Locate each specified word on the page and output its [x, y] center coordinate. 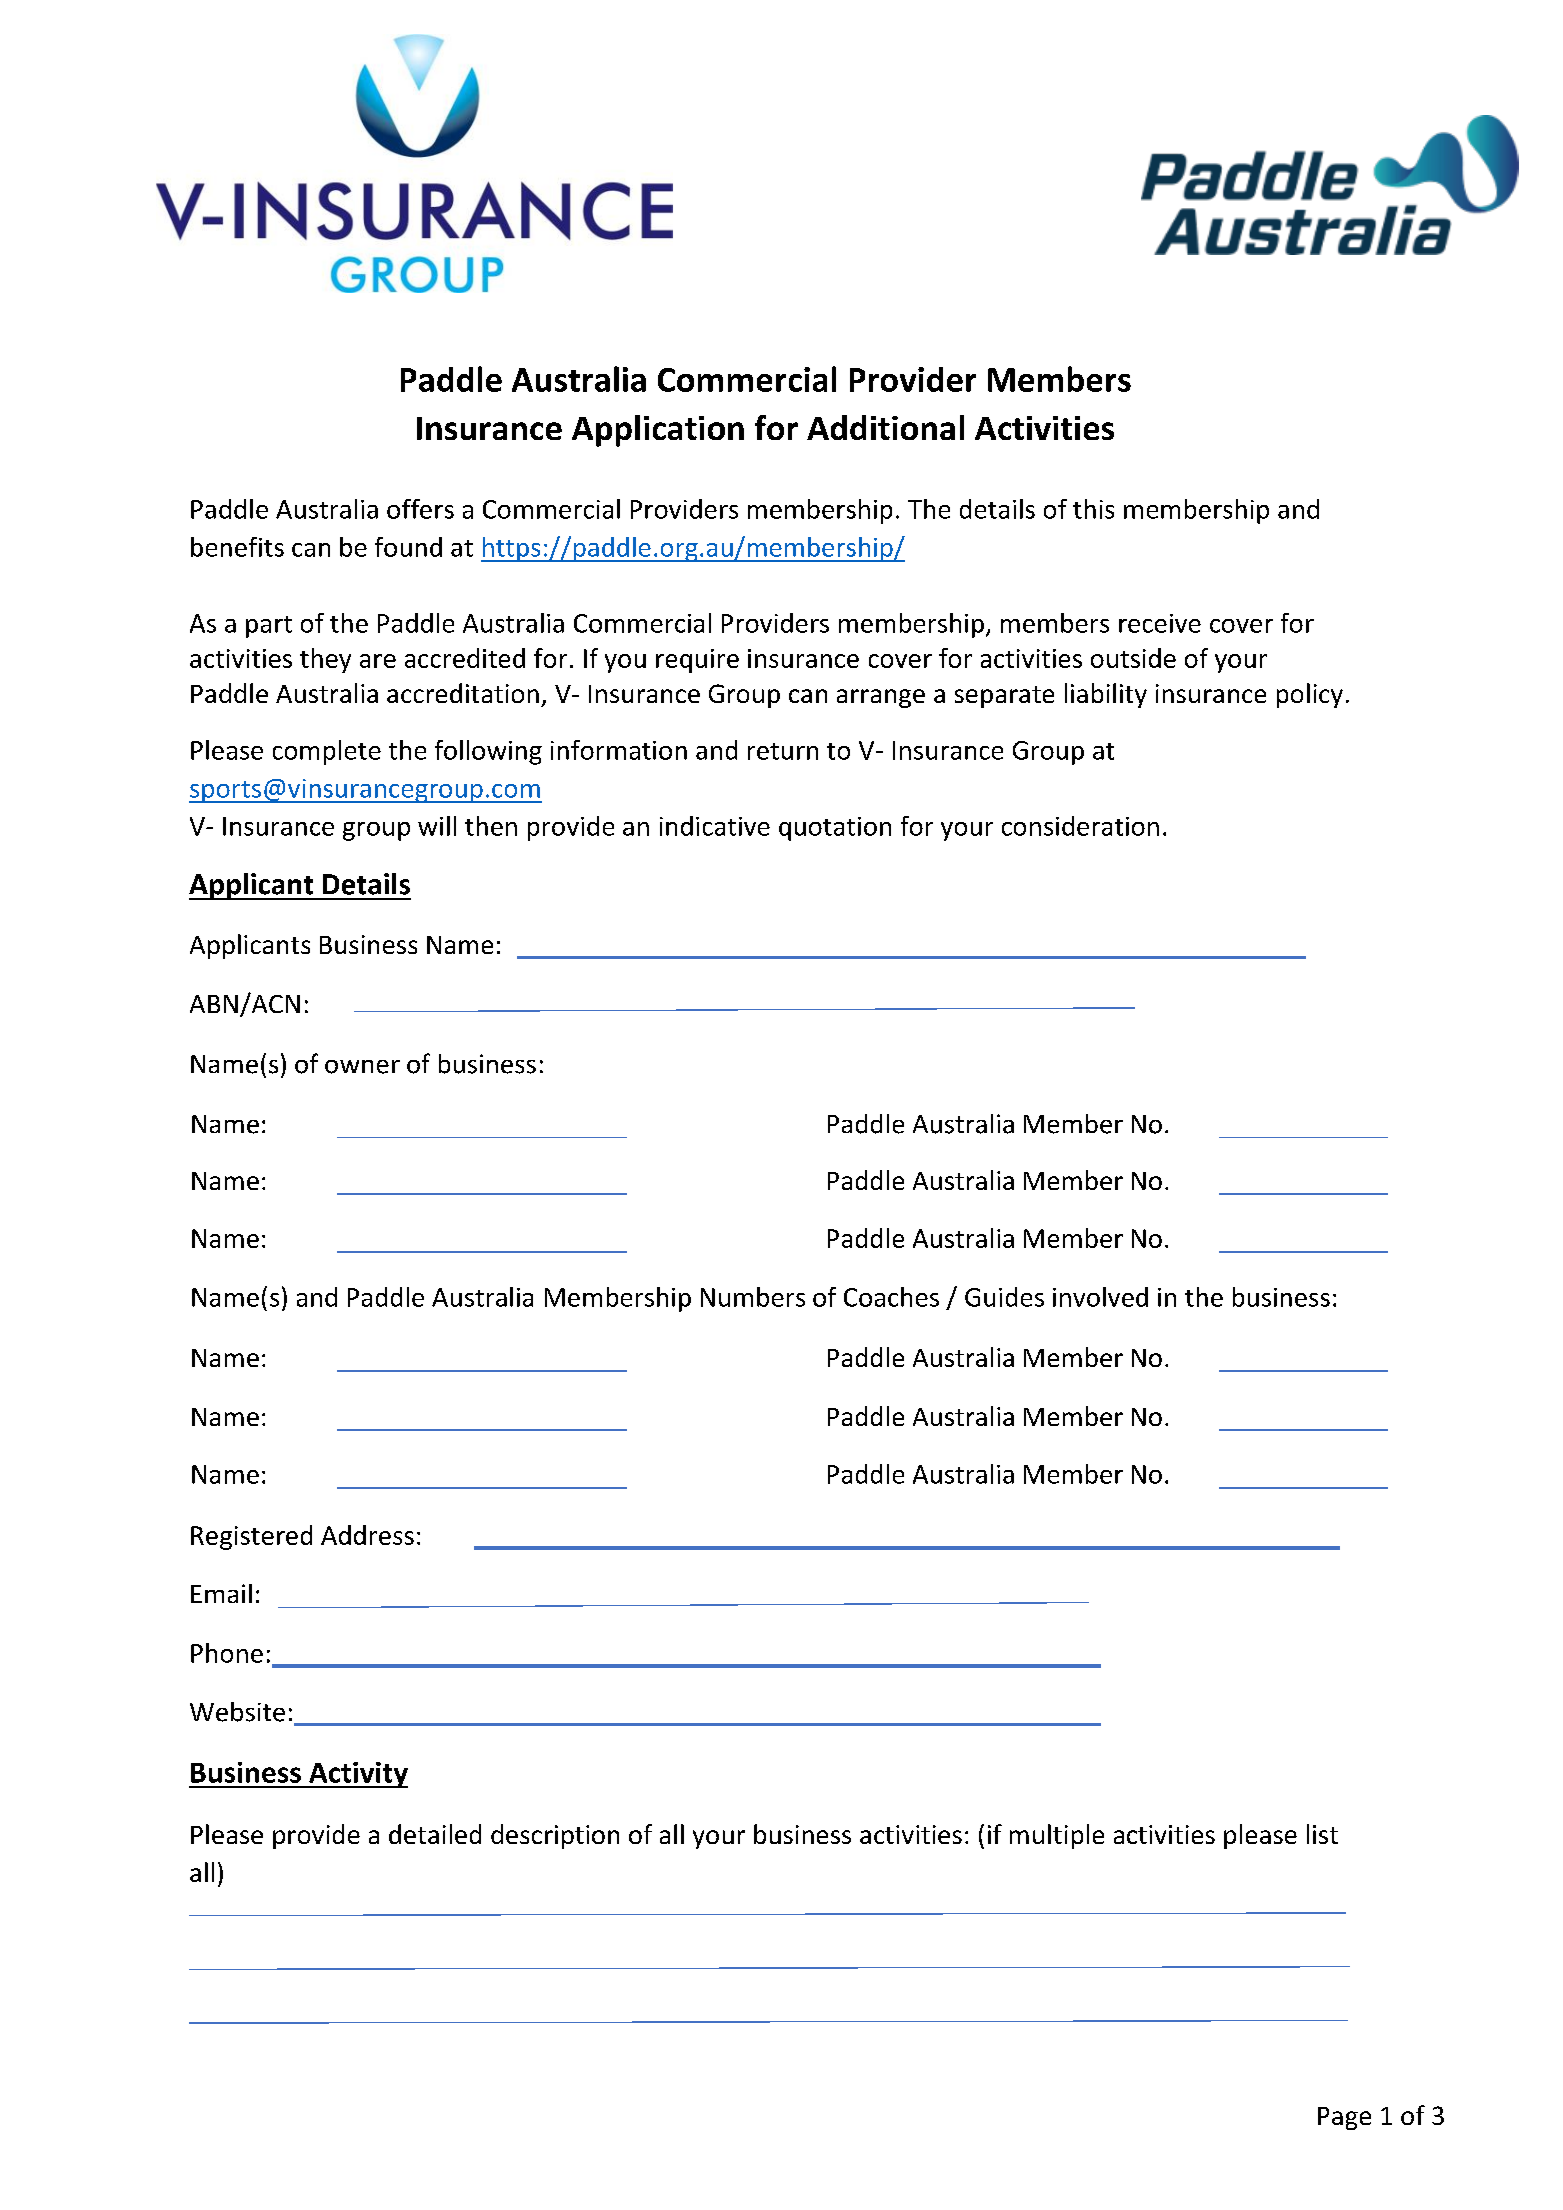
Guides [1004, 1297]
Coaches [891, 1297]
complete [327, 752]
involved [1100, 1297]
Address [367, 1535]
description [555, 1836]
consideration [1080, 826]
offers [420, 509]
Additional [885, 427]
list [1322, 1834]
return [783, 751]
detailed [435, 1834]
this [1093, 509]
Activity [357, 1775]
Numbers [753, 1297]
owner [362, 1067]
